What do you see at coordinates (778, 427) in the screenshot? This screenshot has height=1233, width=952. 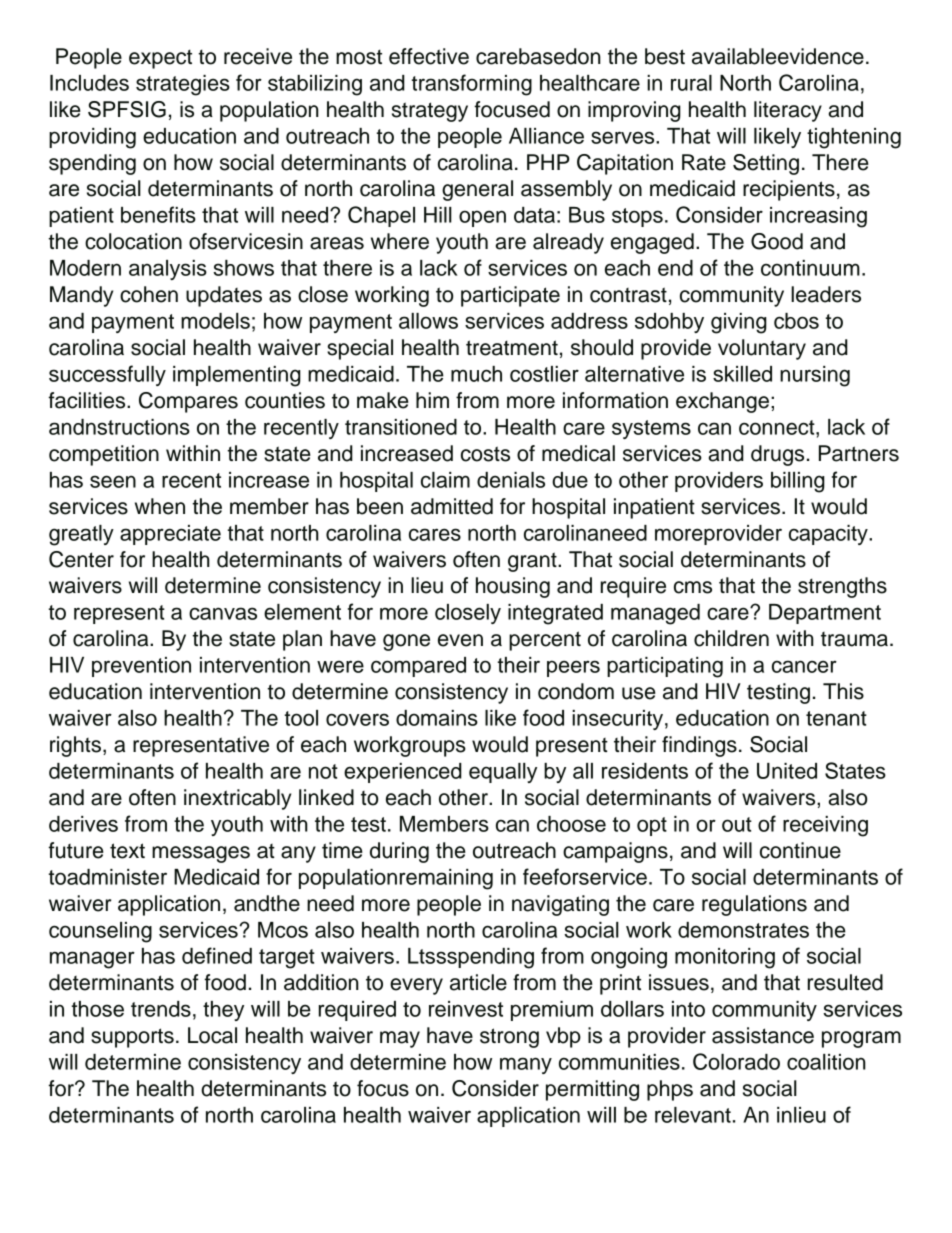 I see `connect` at bounding box center [778, 427].
